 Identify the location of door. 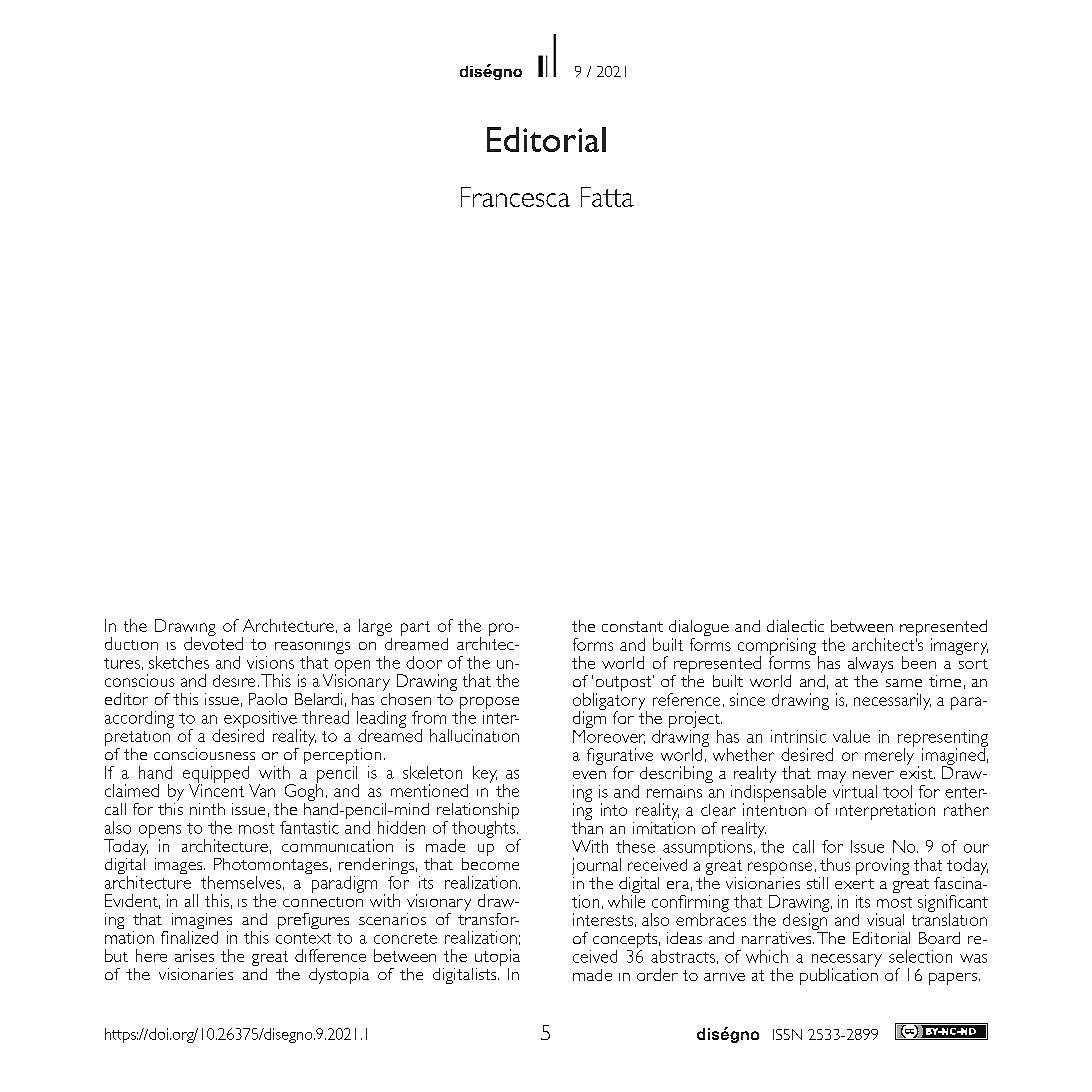
(424, 662).
